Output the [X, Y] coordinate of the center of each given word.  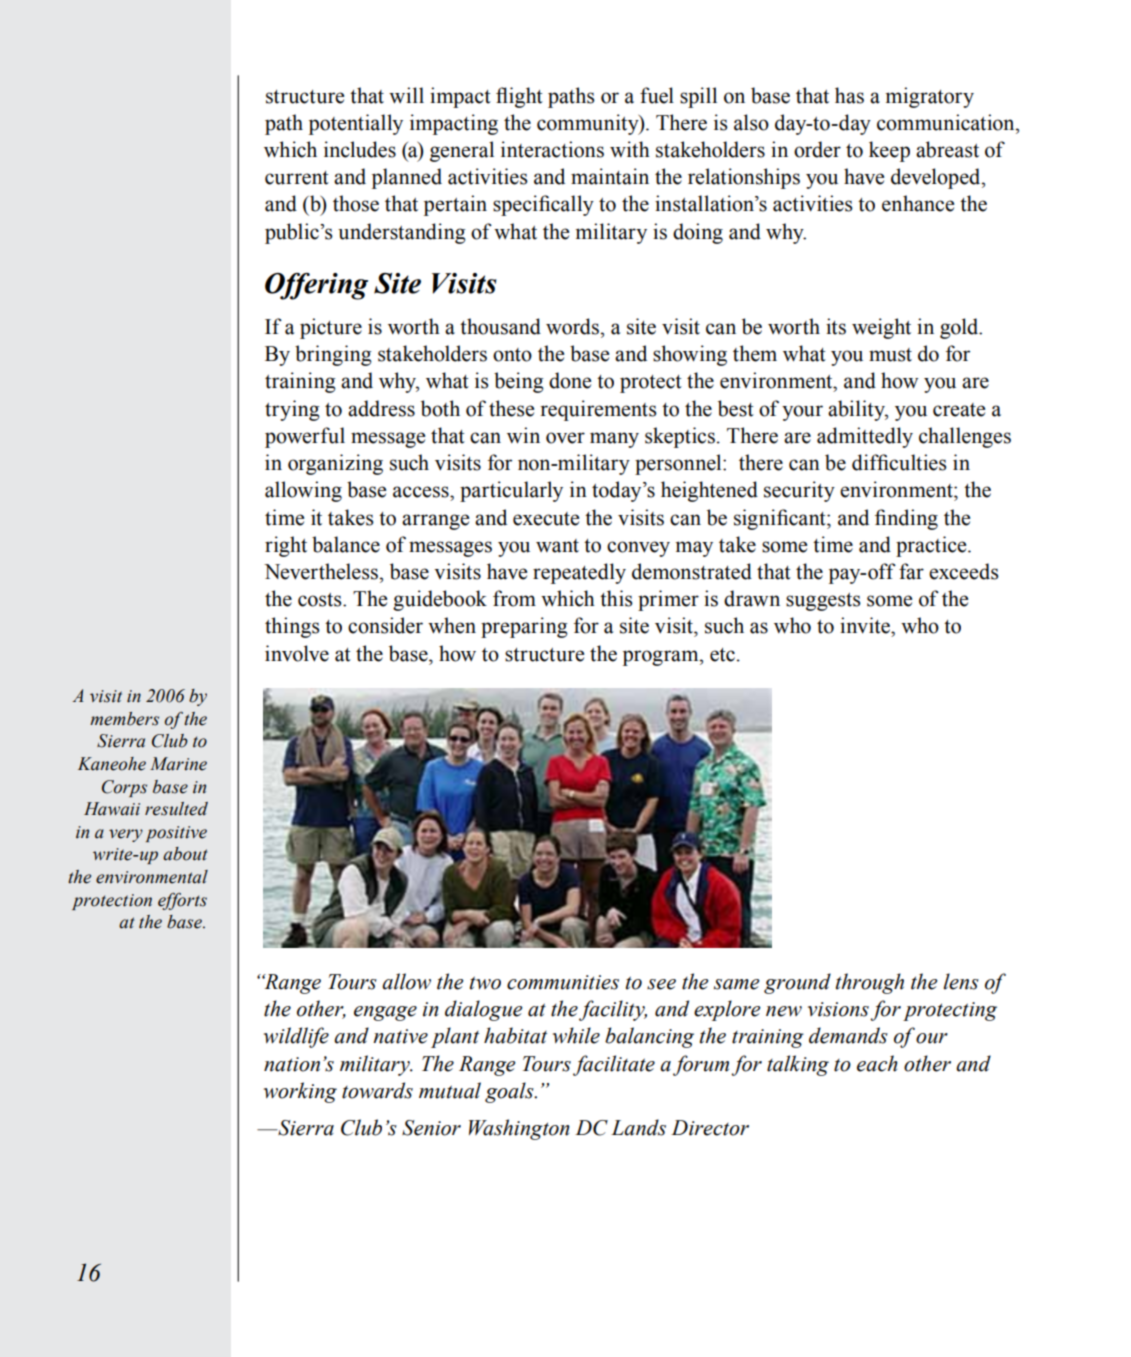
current [297, 178]
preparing [524, 627]
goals [510, 1092]
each [877, 1063]
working [300, 1092]
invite [866, 625]
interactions [552, 149]
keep [889, 151]
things [292, 627]
